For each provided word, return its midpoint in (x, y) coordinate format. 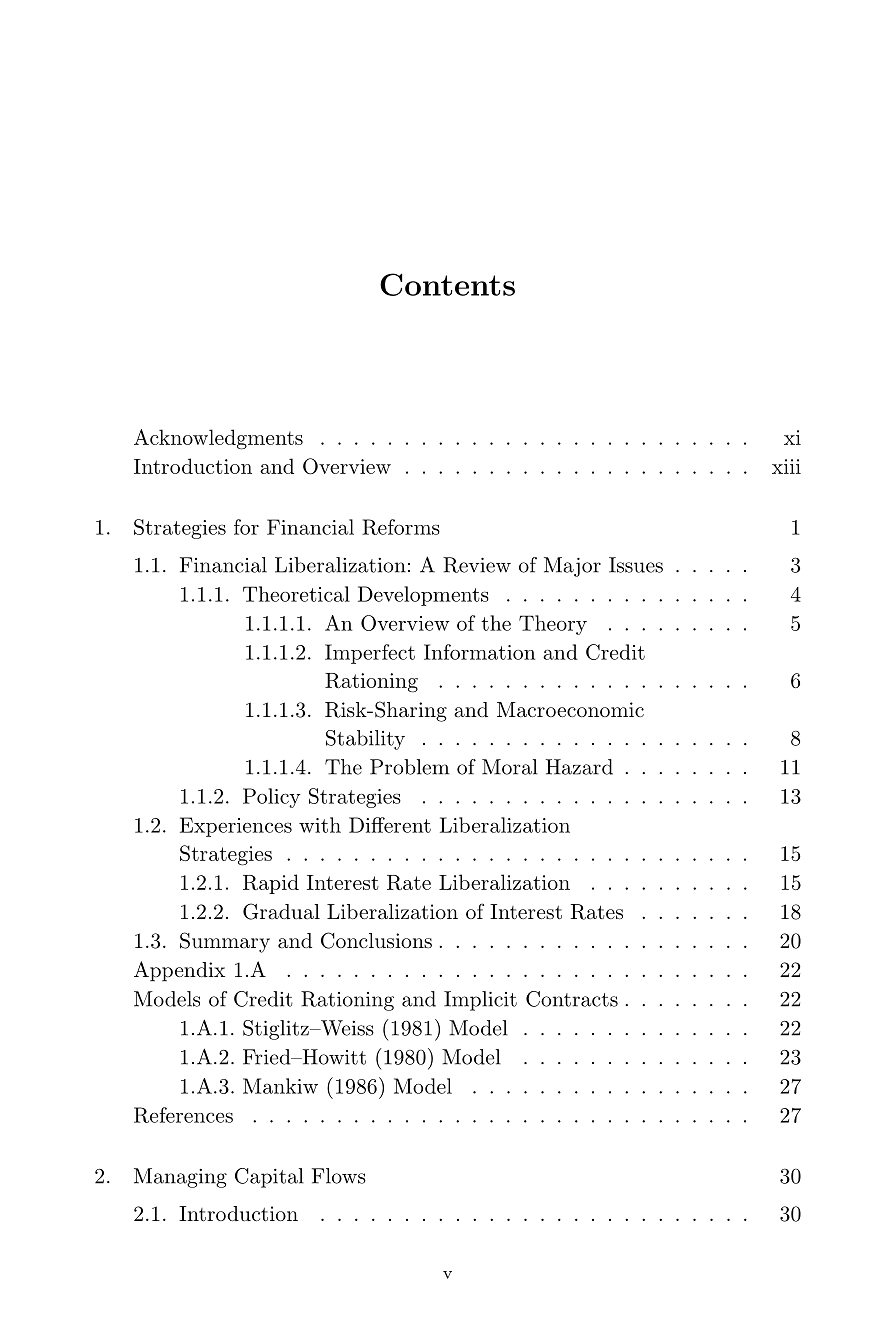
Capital (269, 1178)
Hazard (579, 767)
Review (477, 565)
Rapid (271, 884)
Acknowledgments (218, 439)
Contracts (572, 999)
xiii (786, 466)
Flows (339, 1176)
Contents (447, 284)
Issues (636, 565)
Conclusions (376, 940)
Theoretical (296, 594)
